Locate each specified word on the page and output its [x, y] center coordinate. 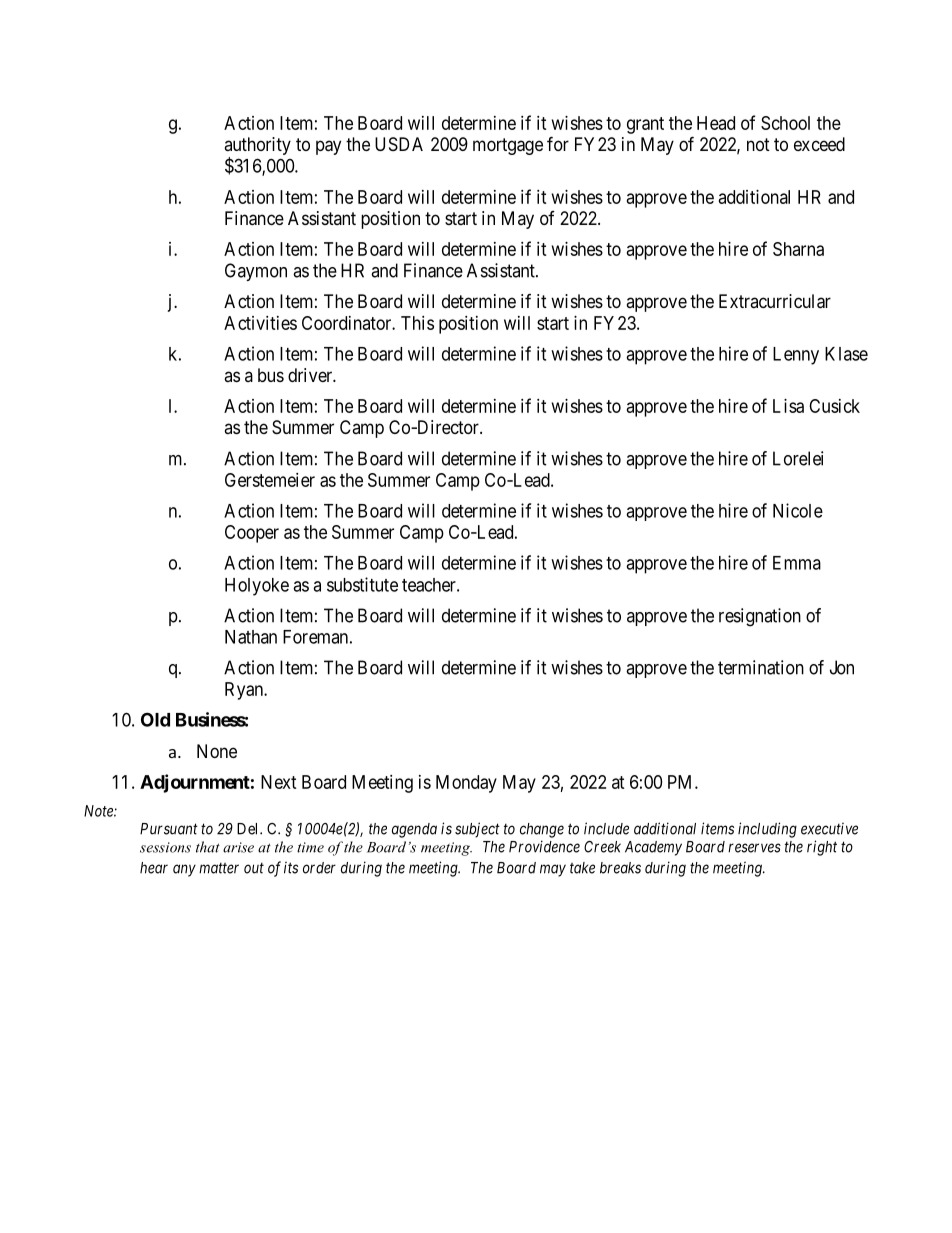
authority [257, 147]
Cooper [252, 534]
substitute [362, 584]
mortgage [508, 146]
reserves [754, 848]
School [785, 123]
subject [477, 830]
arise [238, 847]
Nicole [798, 510]
